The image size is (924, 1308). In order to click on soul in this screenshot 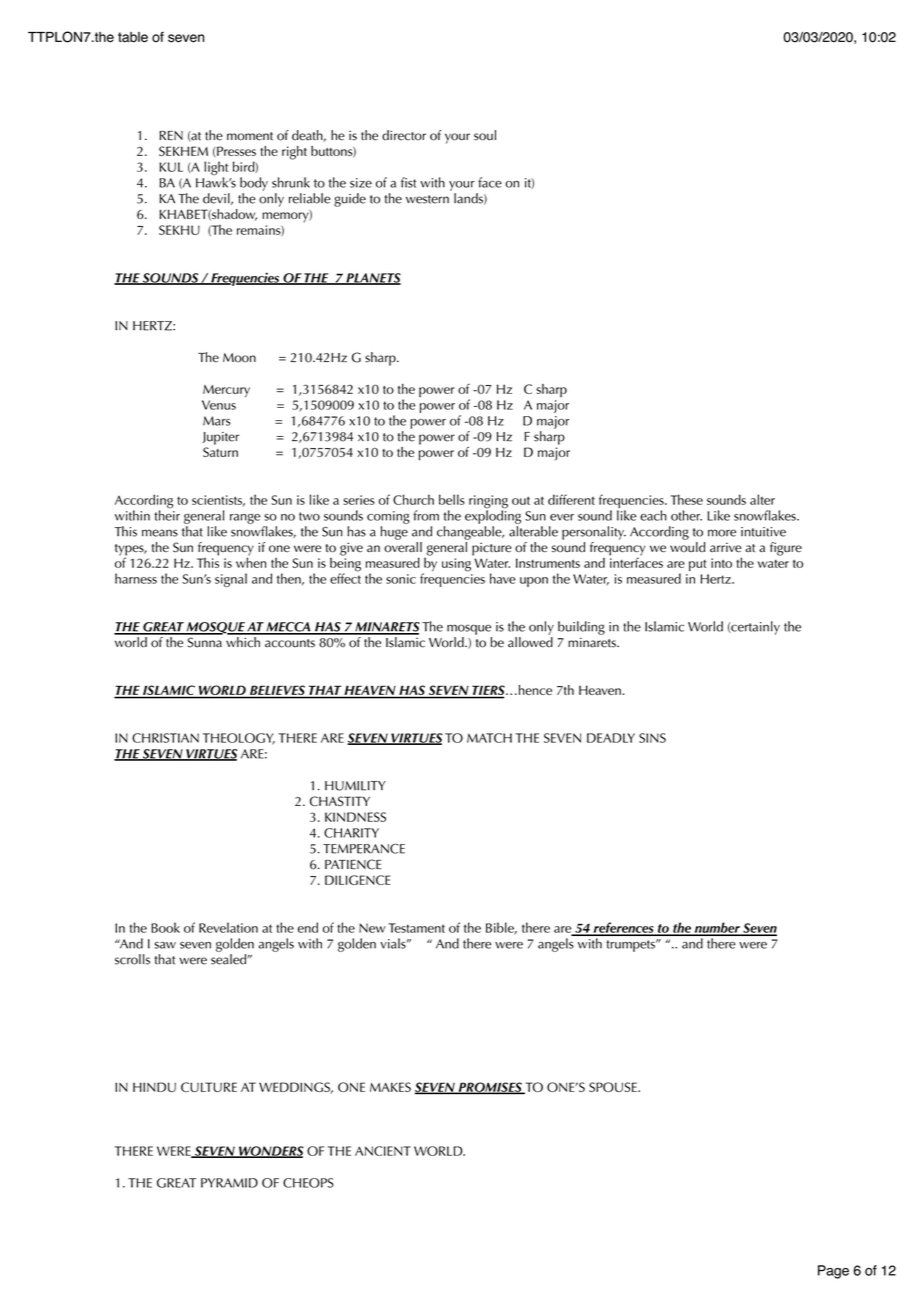, I will do `click(485, 135)`.
